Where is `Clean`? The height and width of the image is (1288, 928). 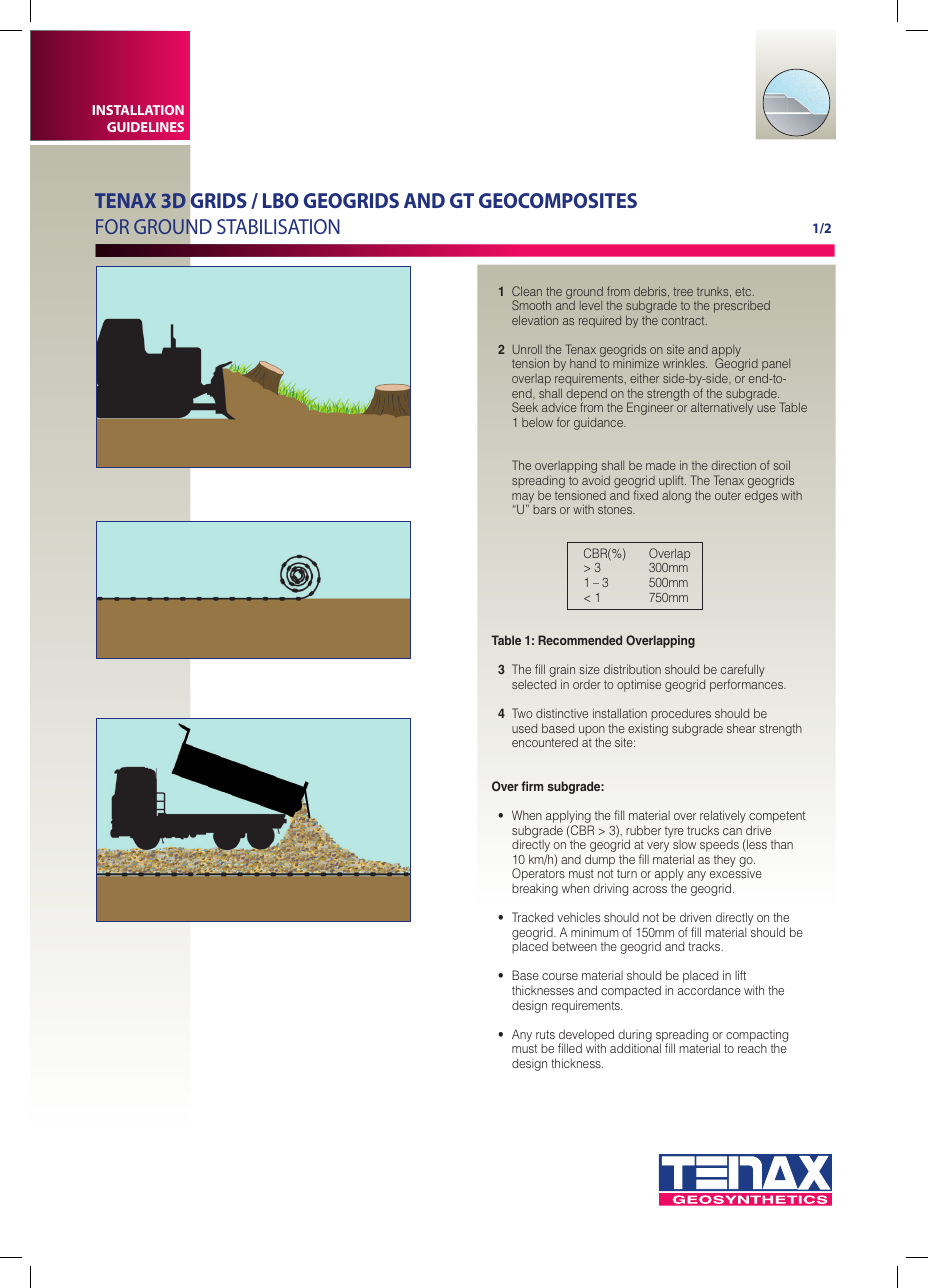
Clean is located at coordinates (527, 291).
